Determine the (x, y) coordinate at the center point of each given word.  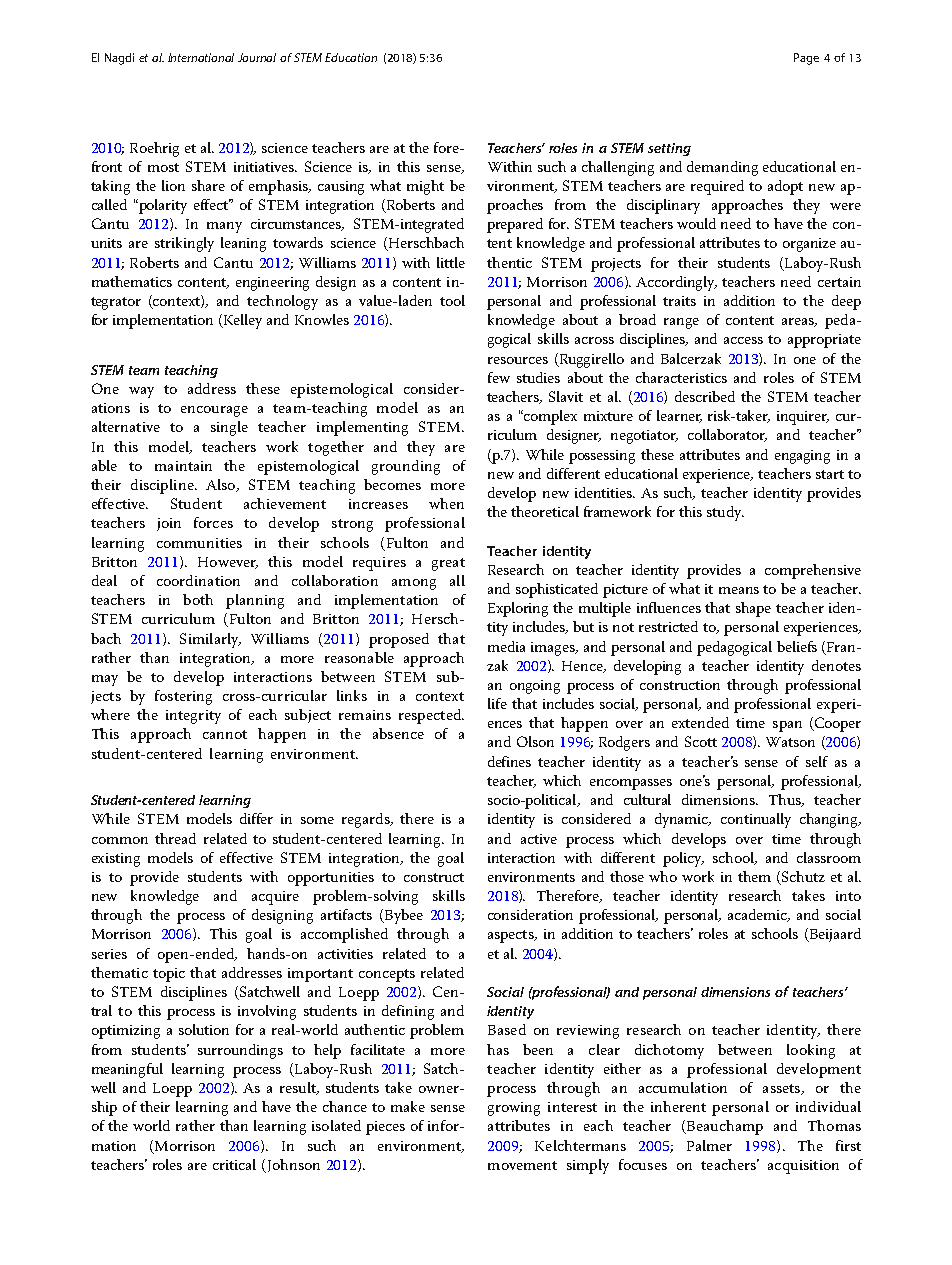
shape (753, 609)
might (425, 187)
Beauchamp (723, 1127)
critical (234, 1164)
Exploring (518, 609)
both (198, 599)
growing (514, 1109)
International (201, 57)
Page (806, 59)
